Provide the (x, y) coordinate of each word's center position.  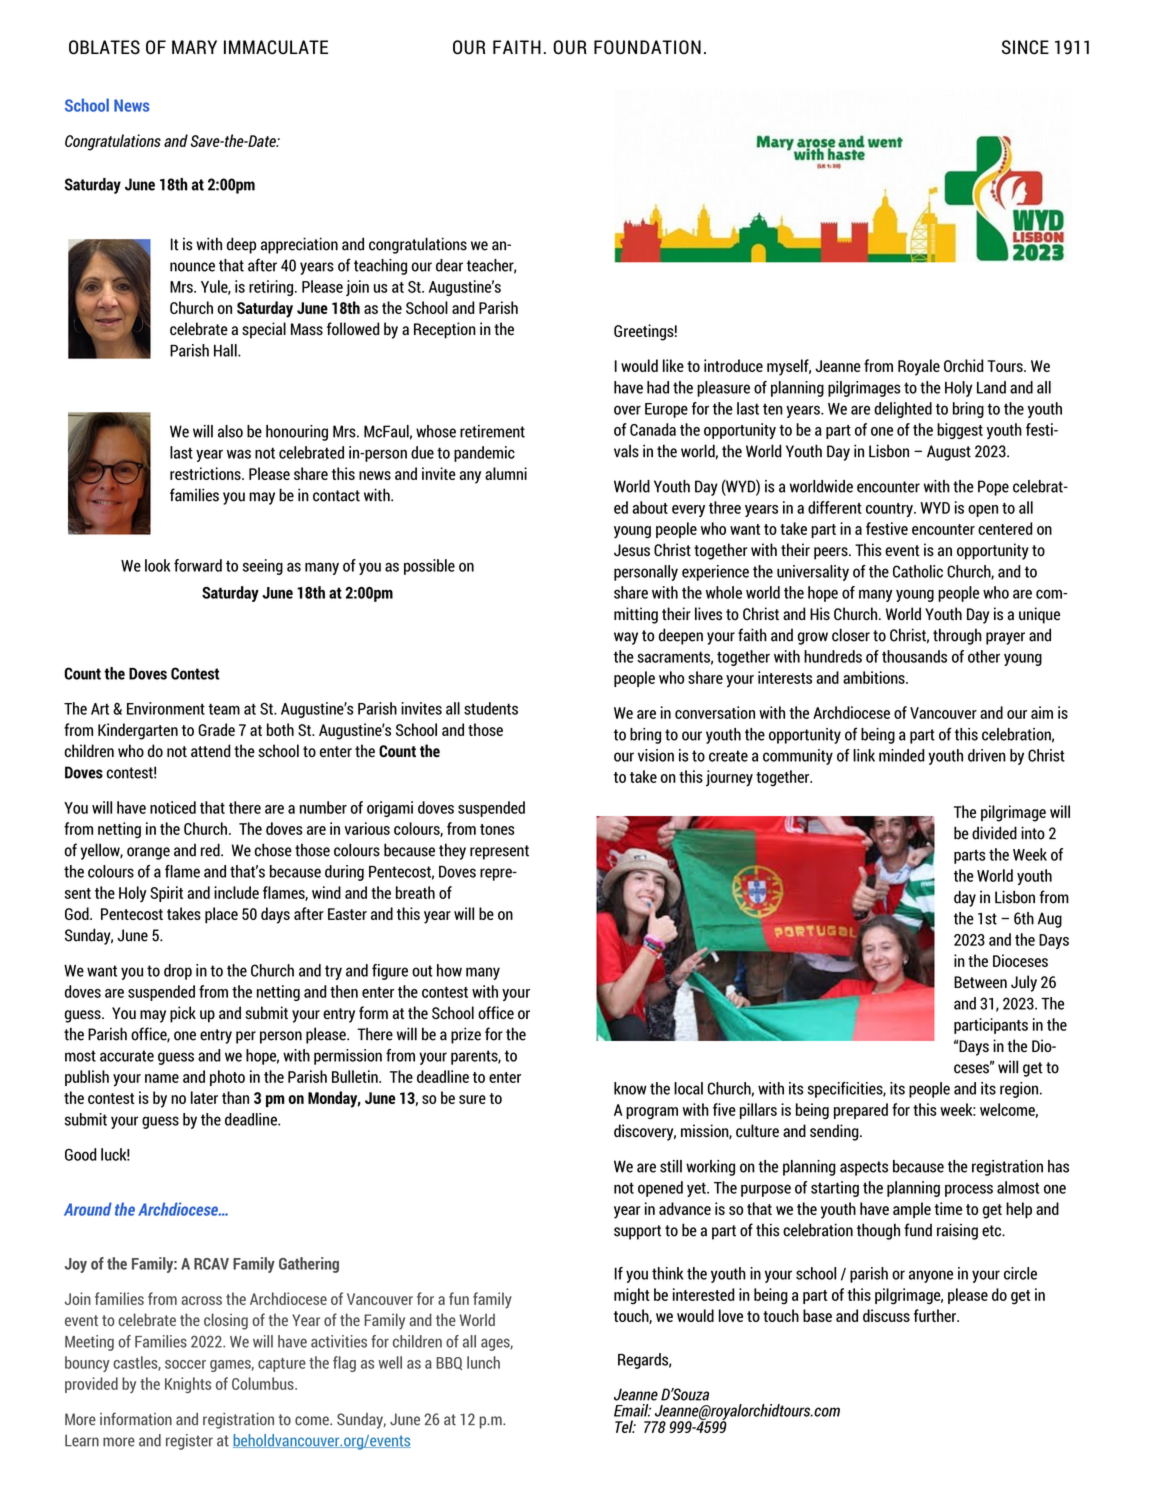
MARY (194, 47)
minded (902, 755)
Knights (188, 1385)
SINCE (1025, 47)
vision (656, 755)
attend (211, 750)
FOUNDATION (647, 47)
